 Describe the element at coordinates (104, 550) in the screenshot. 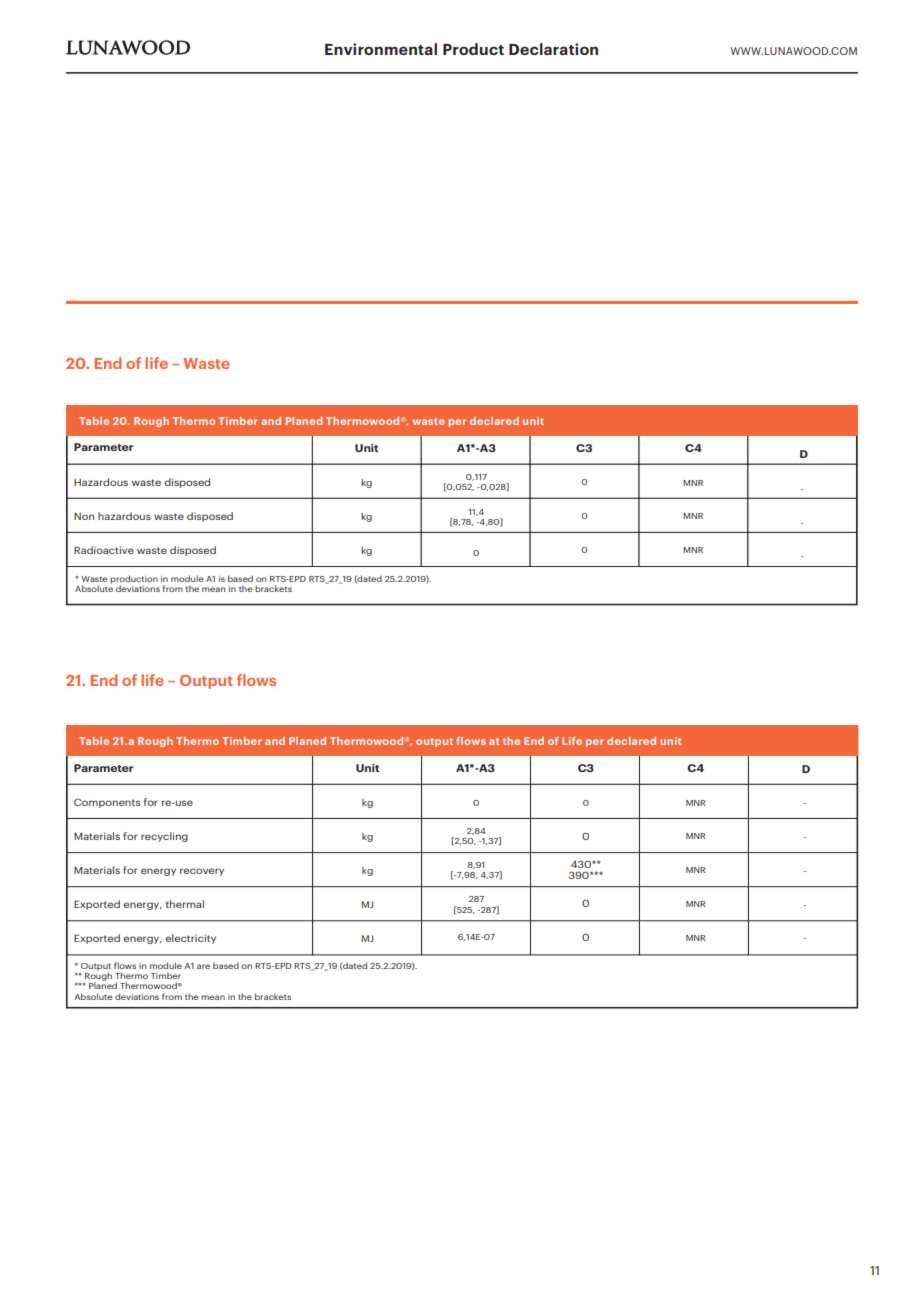

I see `Radioactive` at that location.
